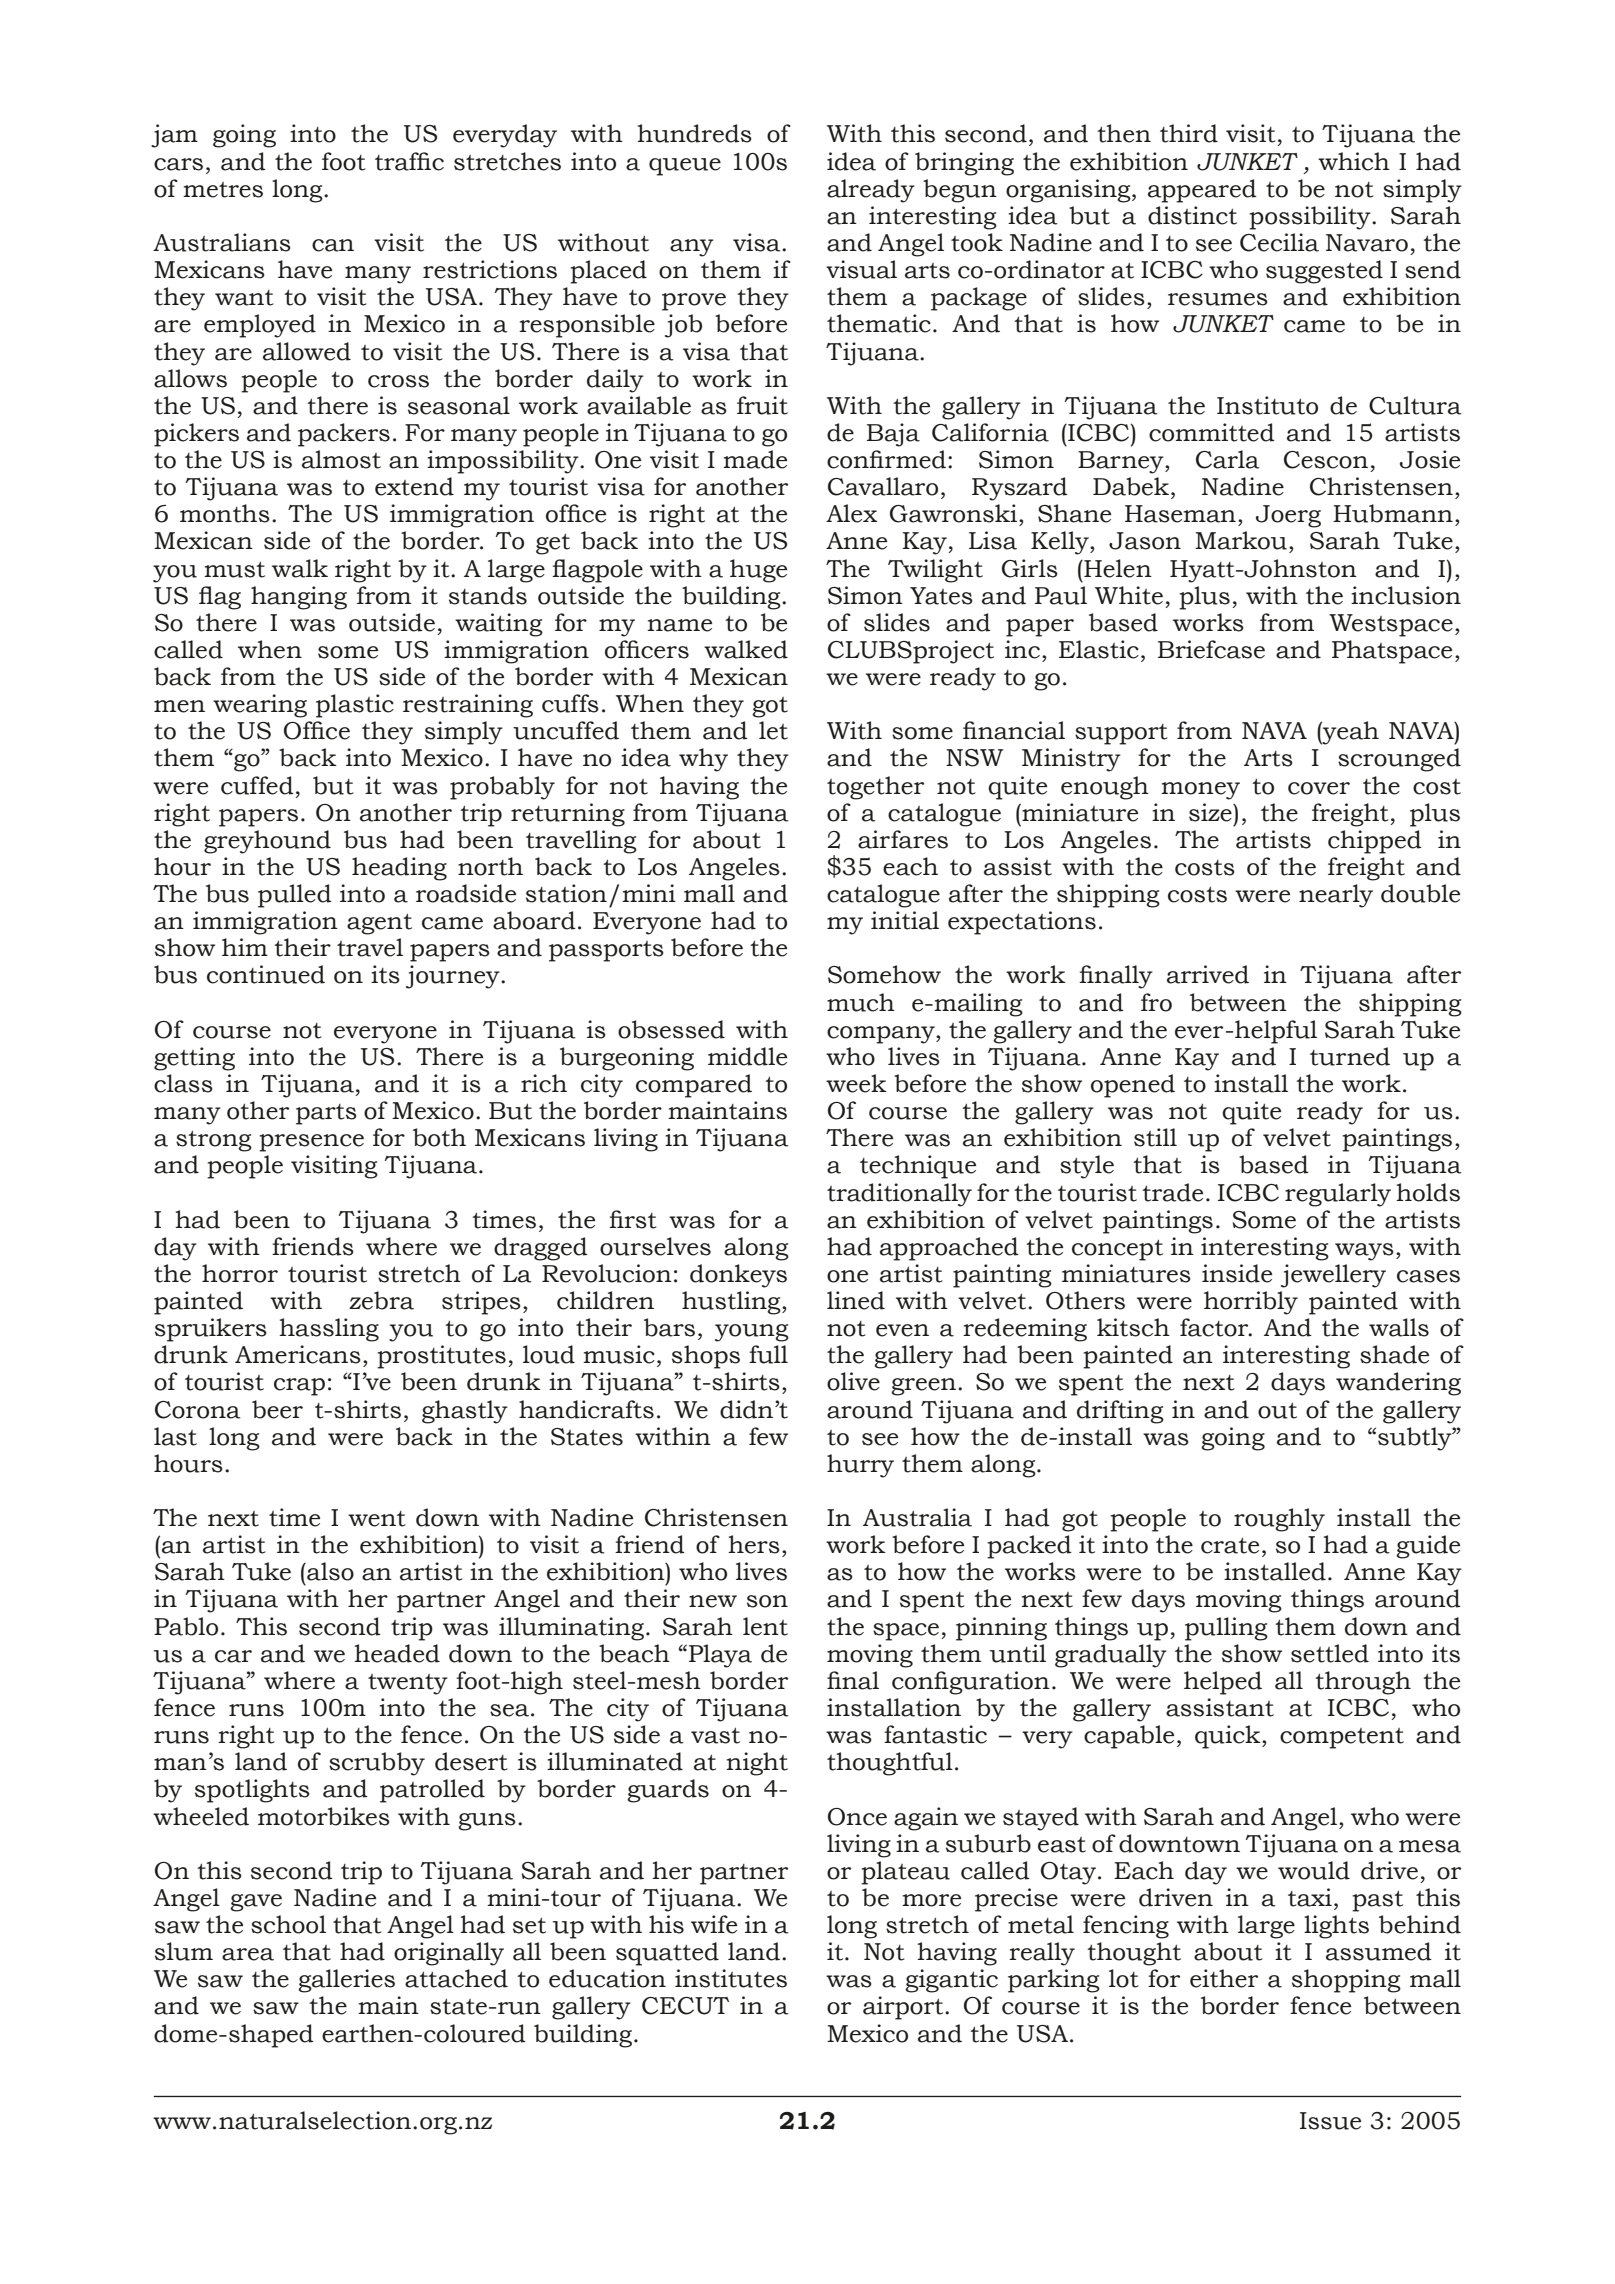 The image size is (1615, 2284). What do you see at coordinates (1279, 242) in the screenshot?
I see `Cecilia` at bounding box center [1279, 242].
